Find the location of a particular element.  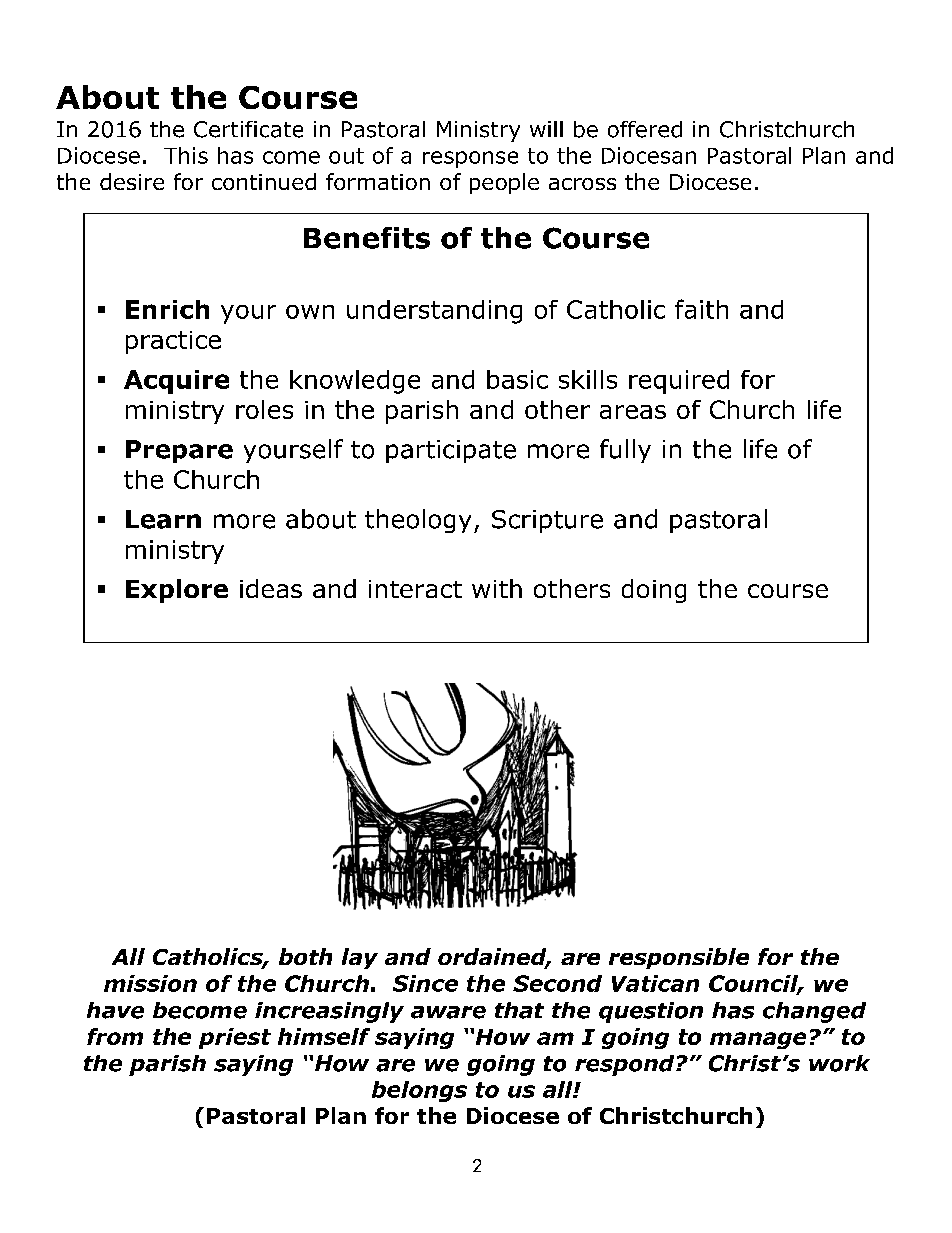

response is located at coordinates (470, 159).
